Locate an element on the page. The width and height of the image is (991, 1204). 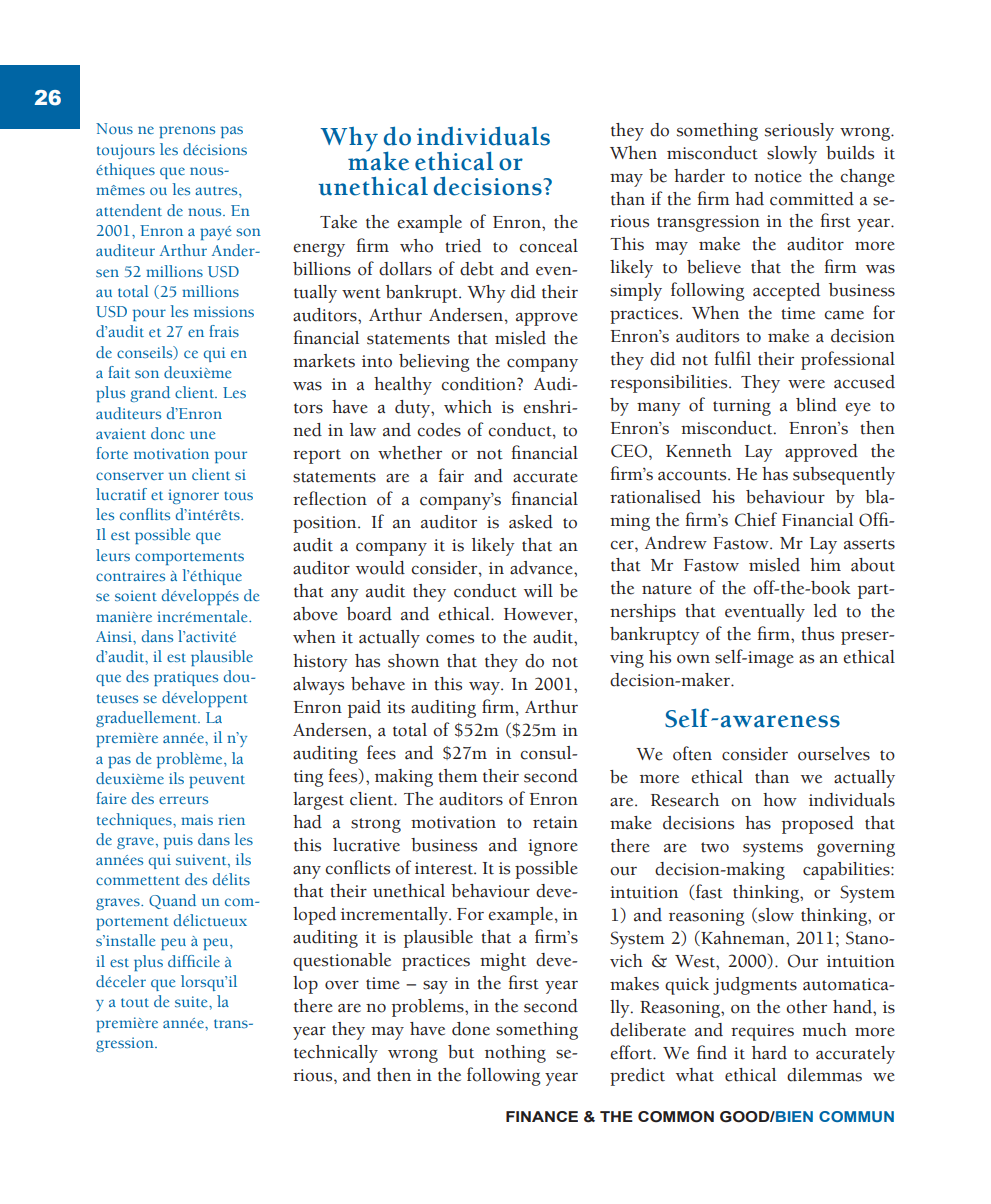
which is located at coordinates (468, 407).
